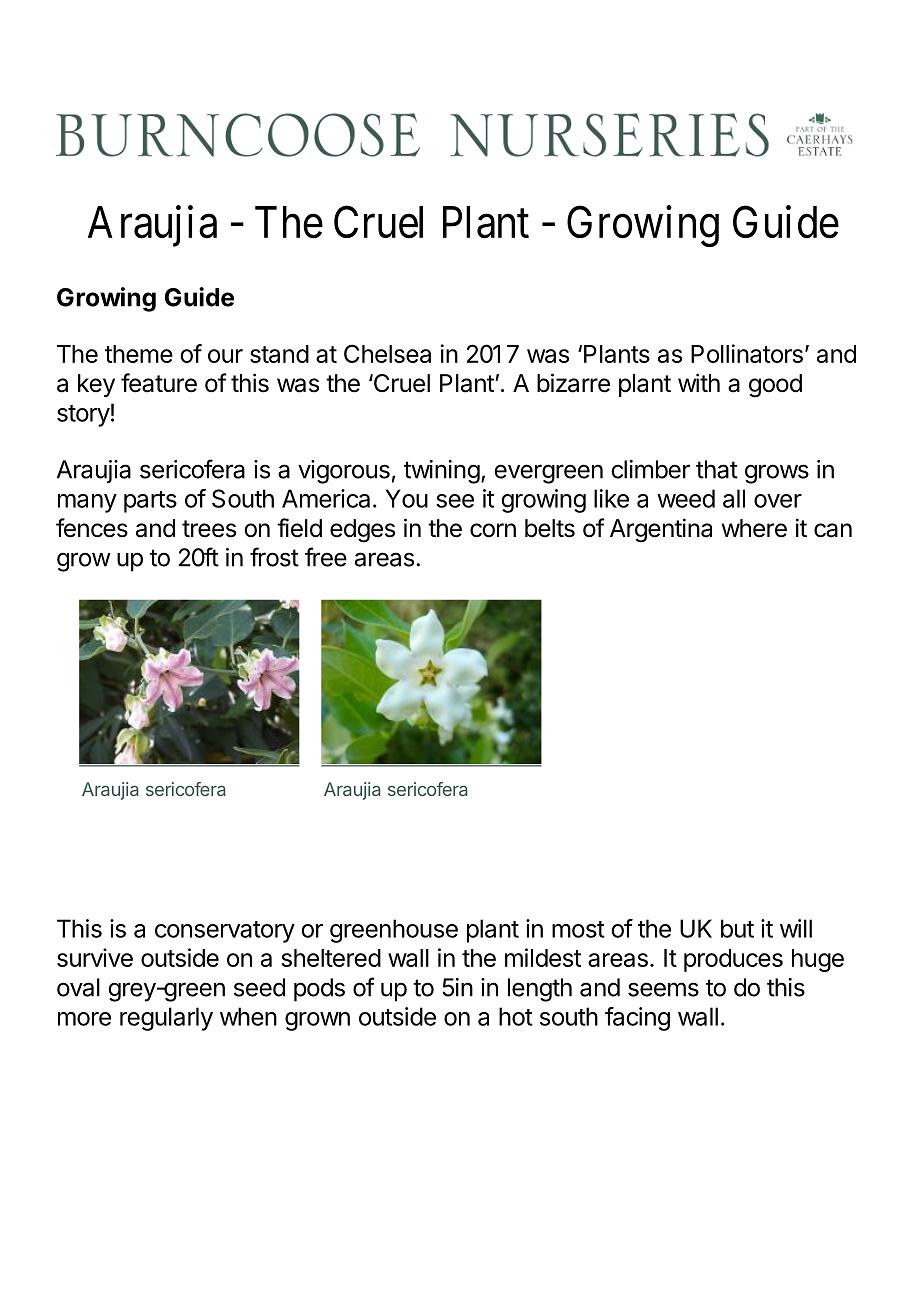 Image resolution: width=924 pixels, height=1308 pixels. What do you see at coordinates (159, 383) in the screenshot?
I see `feature` at bounding box center [159, 383].
